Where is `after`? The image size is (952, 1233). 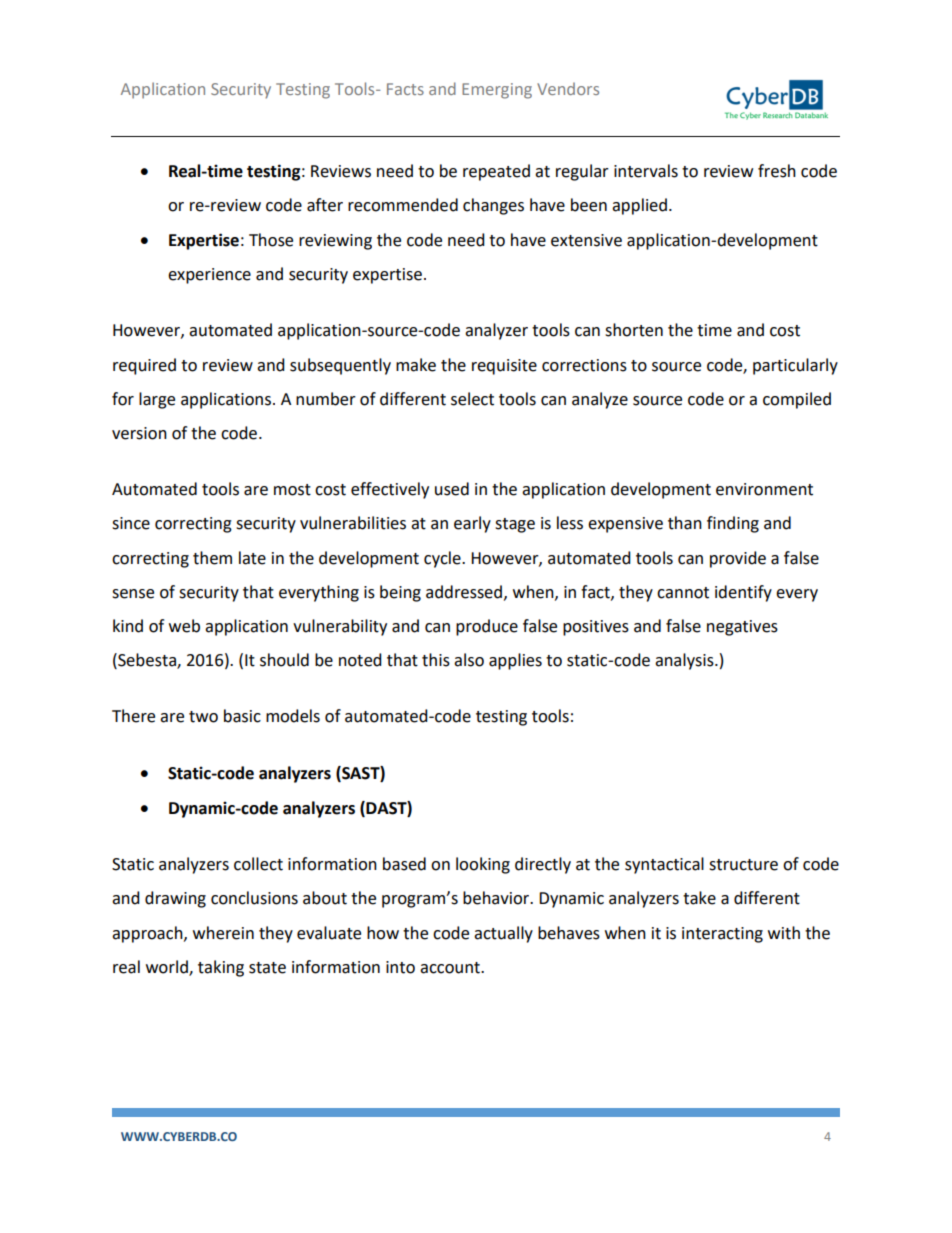
after is located at coordinates (325, 205).
